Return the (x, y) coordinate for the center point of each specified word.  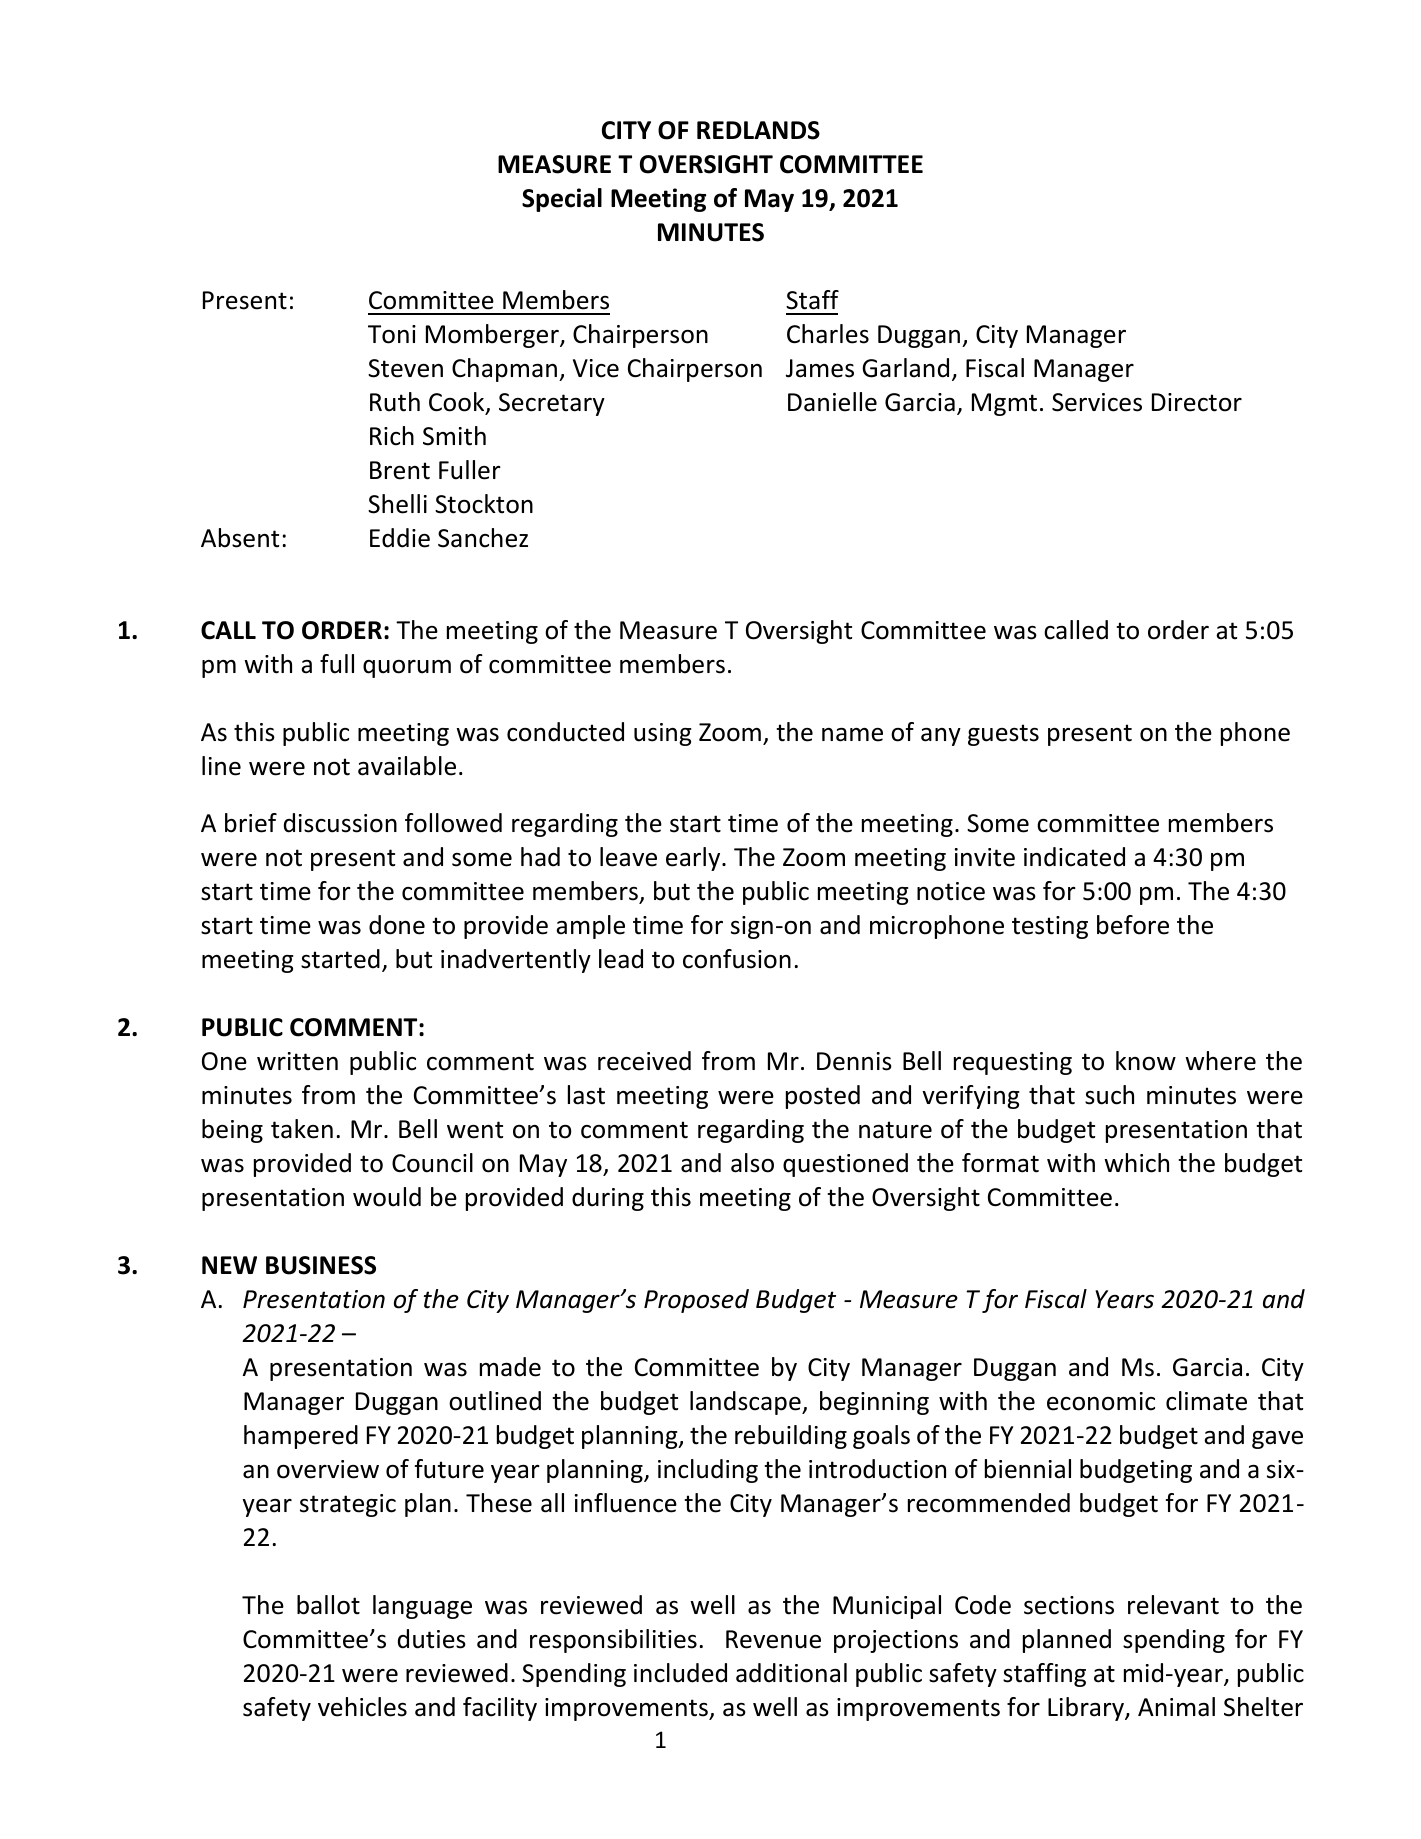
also (752, 1163)
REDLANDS (758, 130)
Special (562, 200)
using (662, 734)
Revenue (773, 1639)
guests (1003, 735)
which (1136, 1163)
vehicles (362, 1707)
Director (1197, 402)
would (387, 1197)
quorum (407, 669)
